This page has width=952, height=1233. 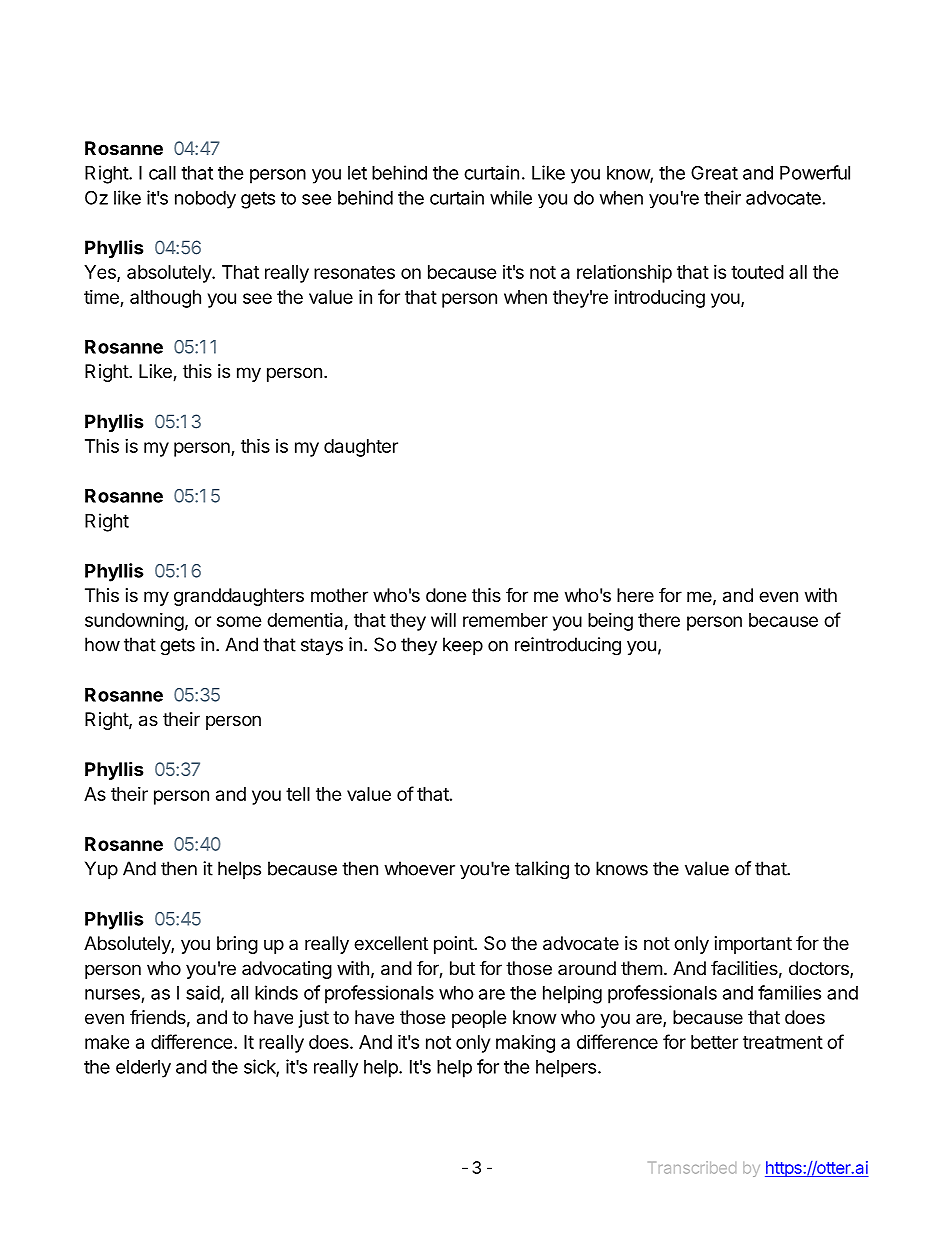 What do you see at coordinates (239, 621) in the page?
I see `some` at bounding box center [239, 621].
